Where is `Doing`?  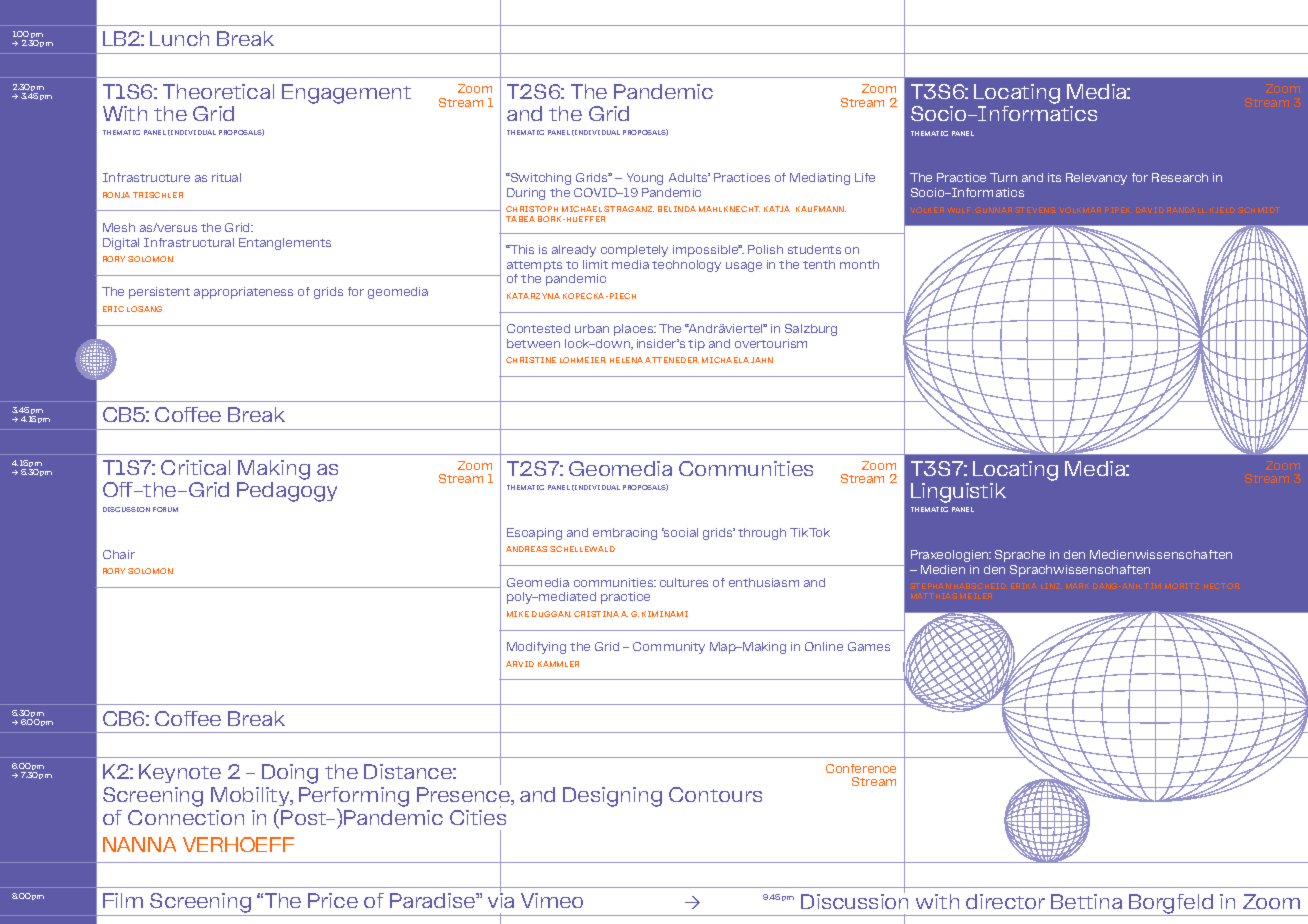
Doing is located at coordinates (290, 774).
